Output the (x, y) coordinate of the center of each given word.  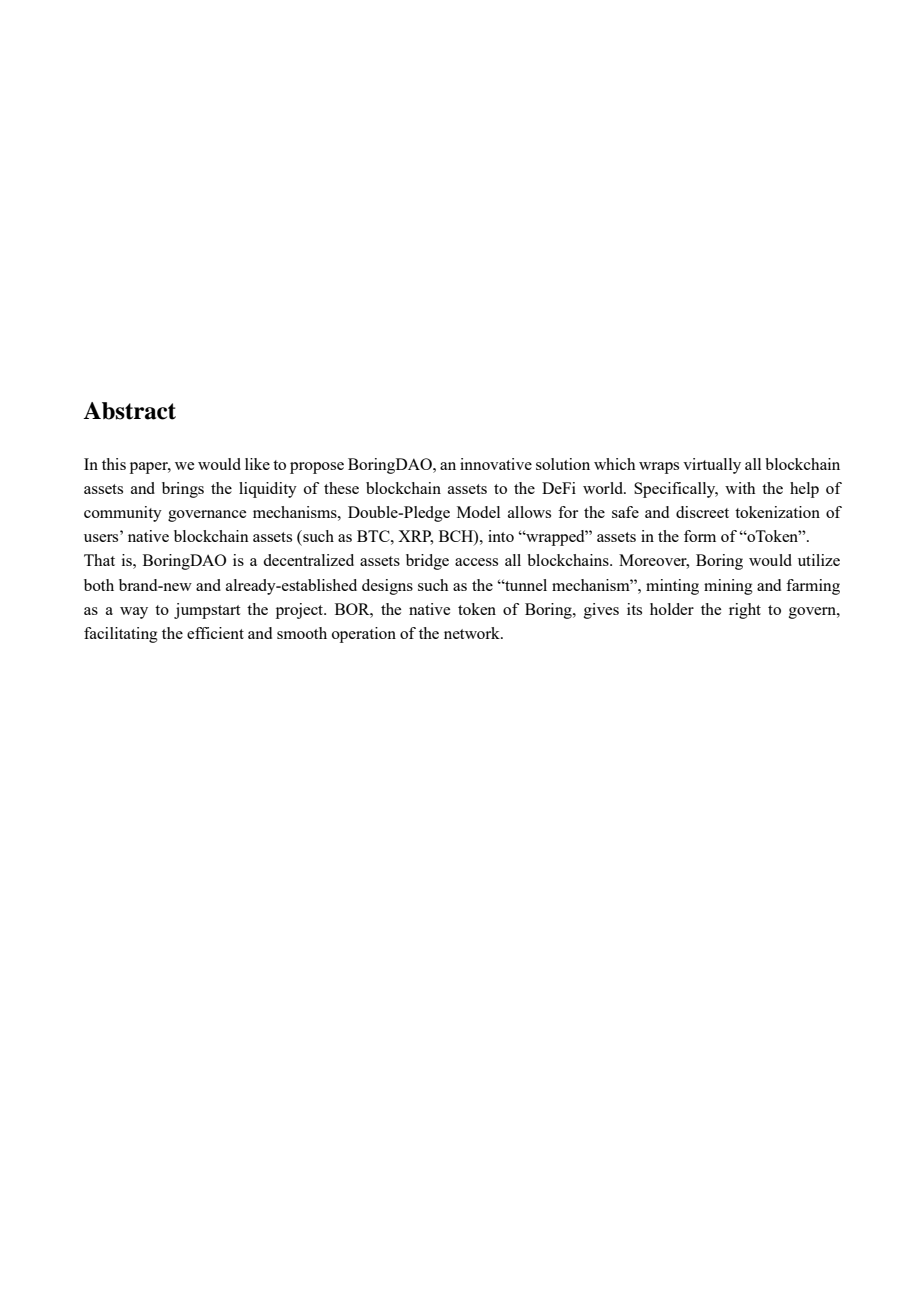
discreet (702, 512)
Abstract (129, 411)
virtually (712, 466)
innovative (496, 464)
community (123, 514)
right (745, 611)
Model (478, 512)
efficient (215, 633)
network (473, 633)
